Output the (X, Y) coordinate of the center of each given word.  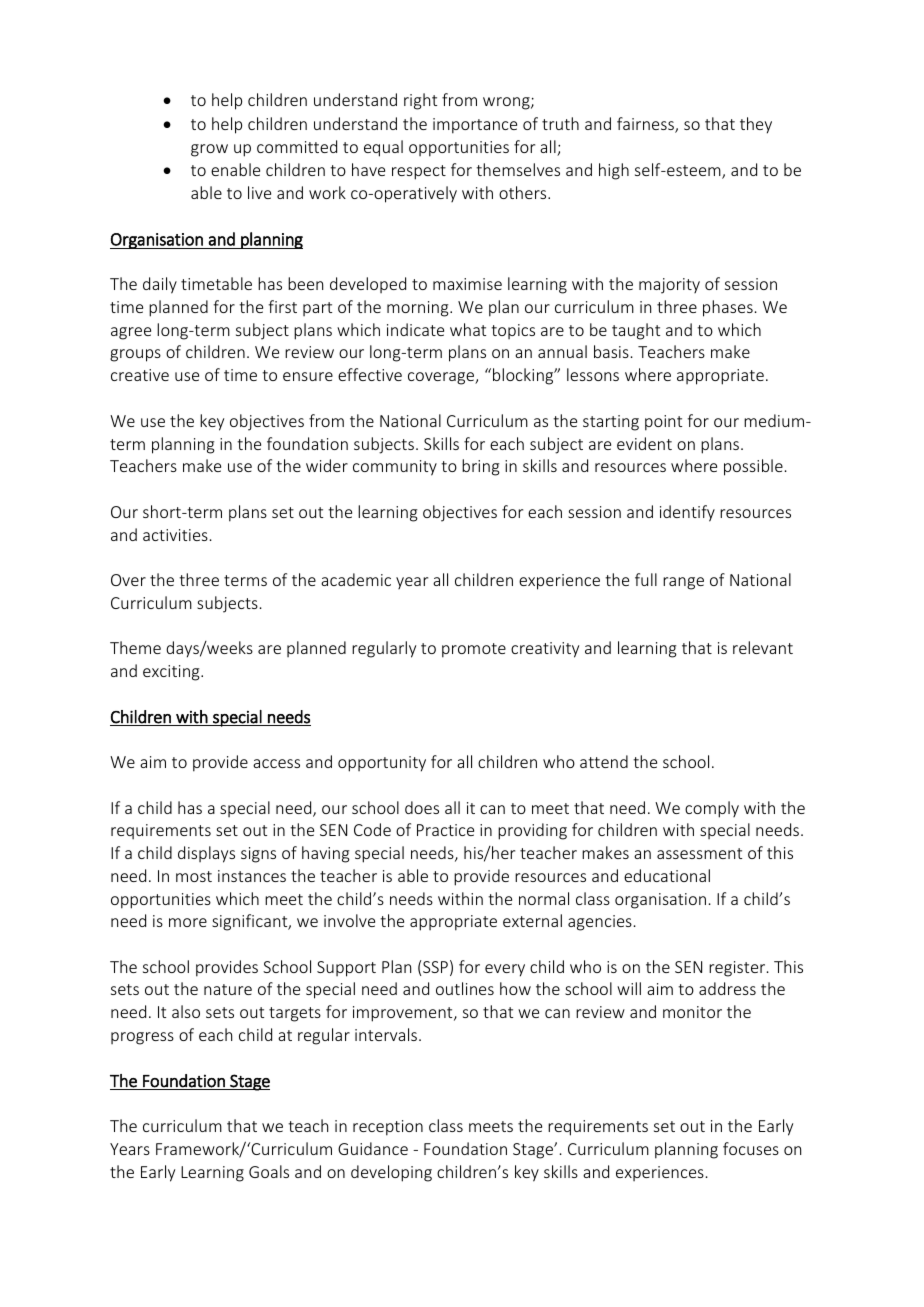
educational (667, 875)
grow (209, 150)
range (683, 583)
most (194, 876)
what (468, 329)
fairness (646, 125)
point (663, 423)
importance (475, 126)
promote (474, 650)
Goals (269, 1171)
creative (140, 375)
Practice (445, 830)
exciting (172, 673)
